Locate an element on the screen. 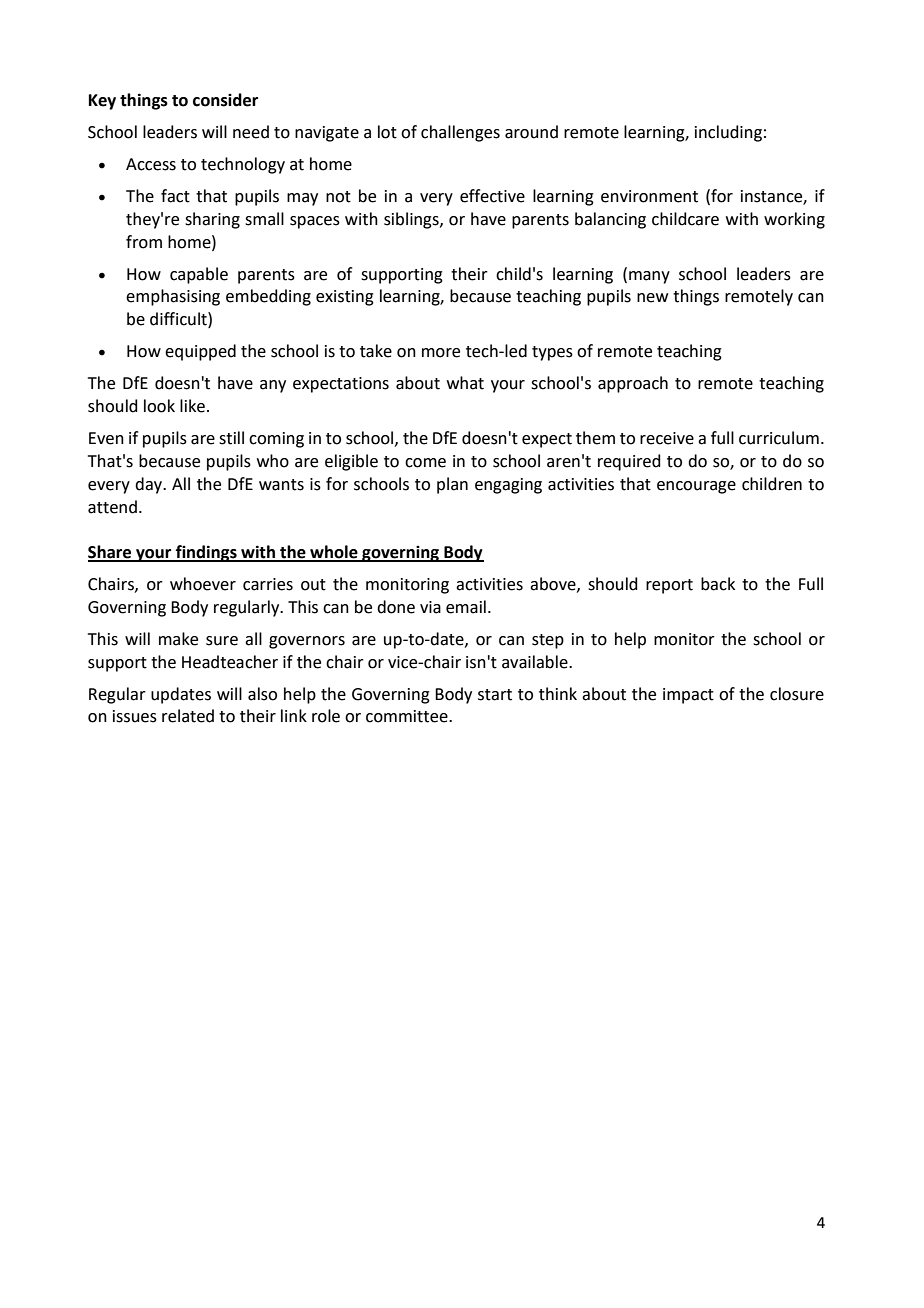 This screenshot has width=924, height=1308. what is located at coordinates (465, 383).
